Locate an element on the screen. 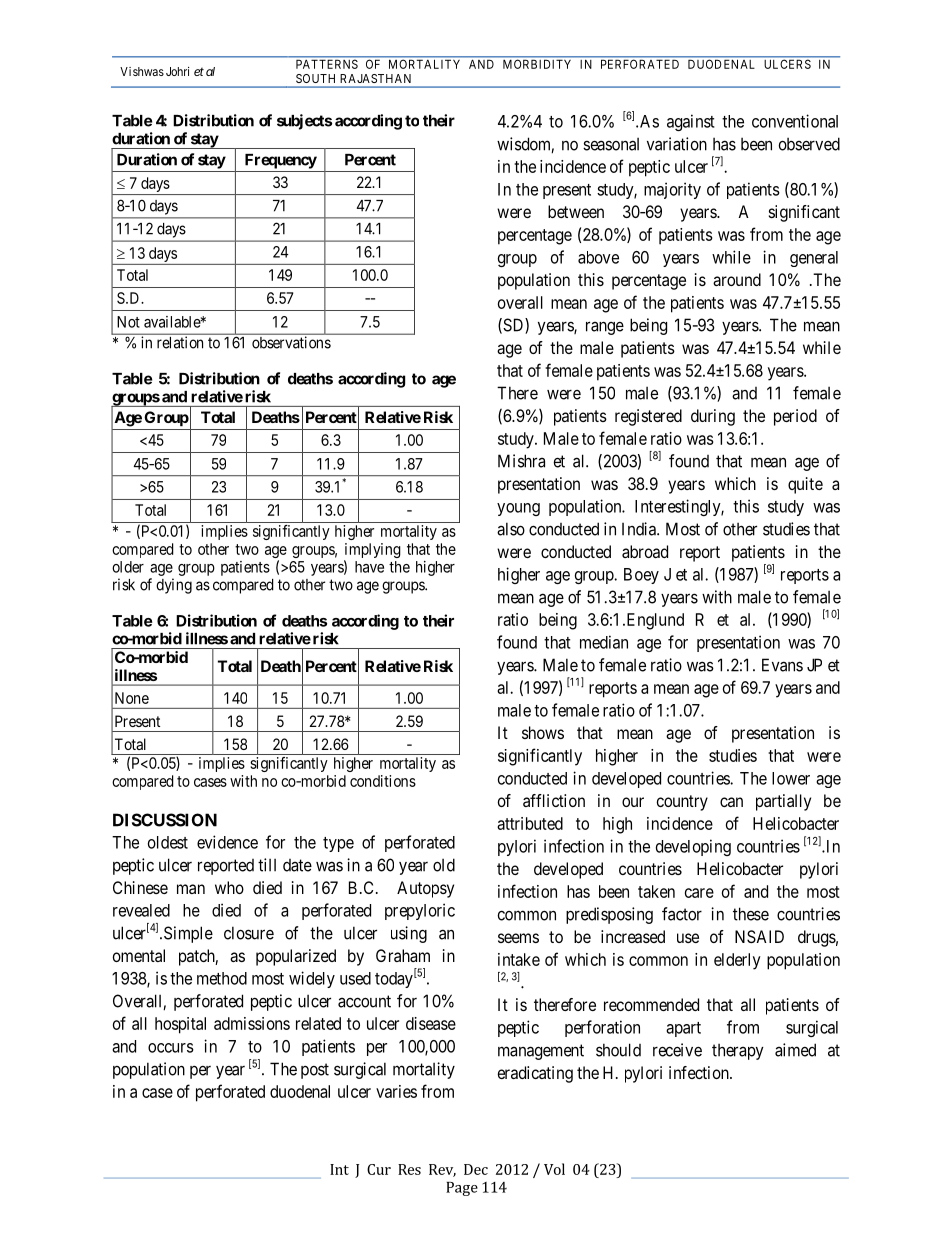 The height and width of the screenshot is (1233, 952). relation is located at coordinates (180, 342).
